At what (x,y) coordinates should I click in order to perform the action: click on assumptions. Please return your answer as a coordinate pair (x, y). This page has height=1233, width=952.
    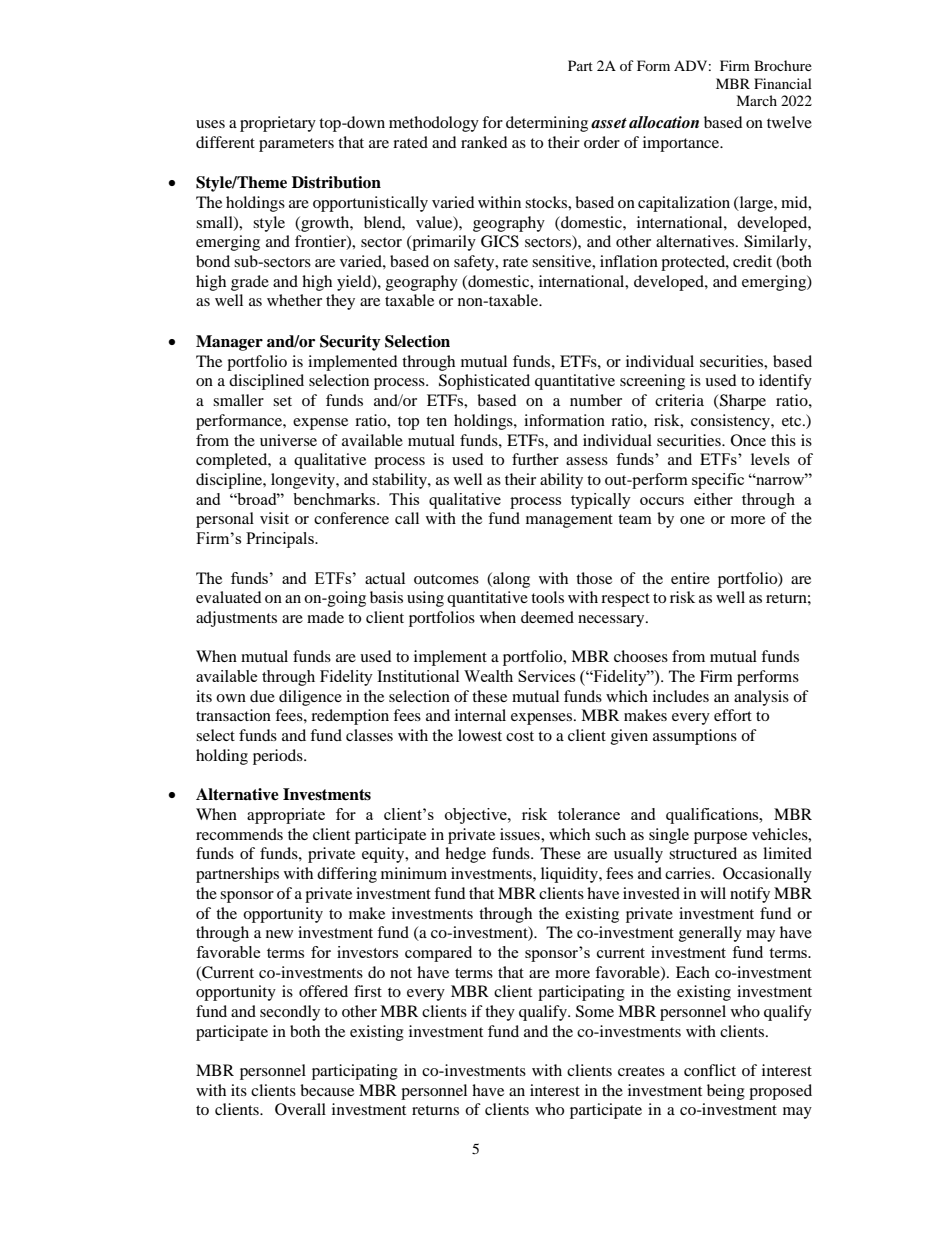
    Looking at the image, I should click on (695, 737).
